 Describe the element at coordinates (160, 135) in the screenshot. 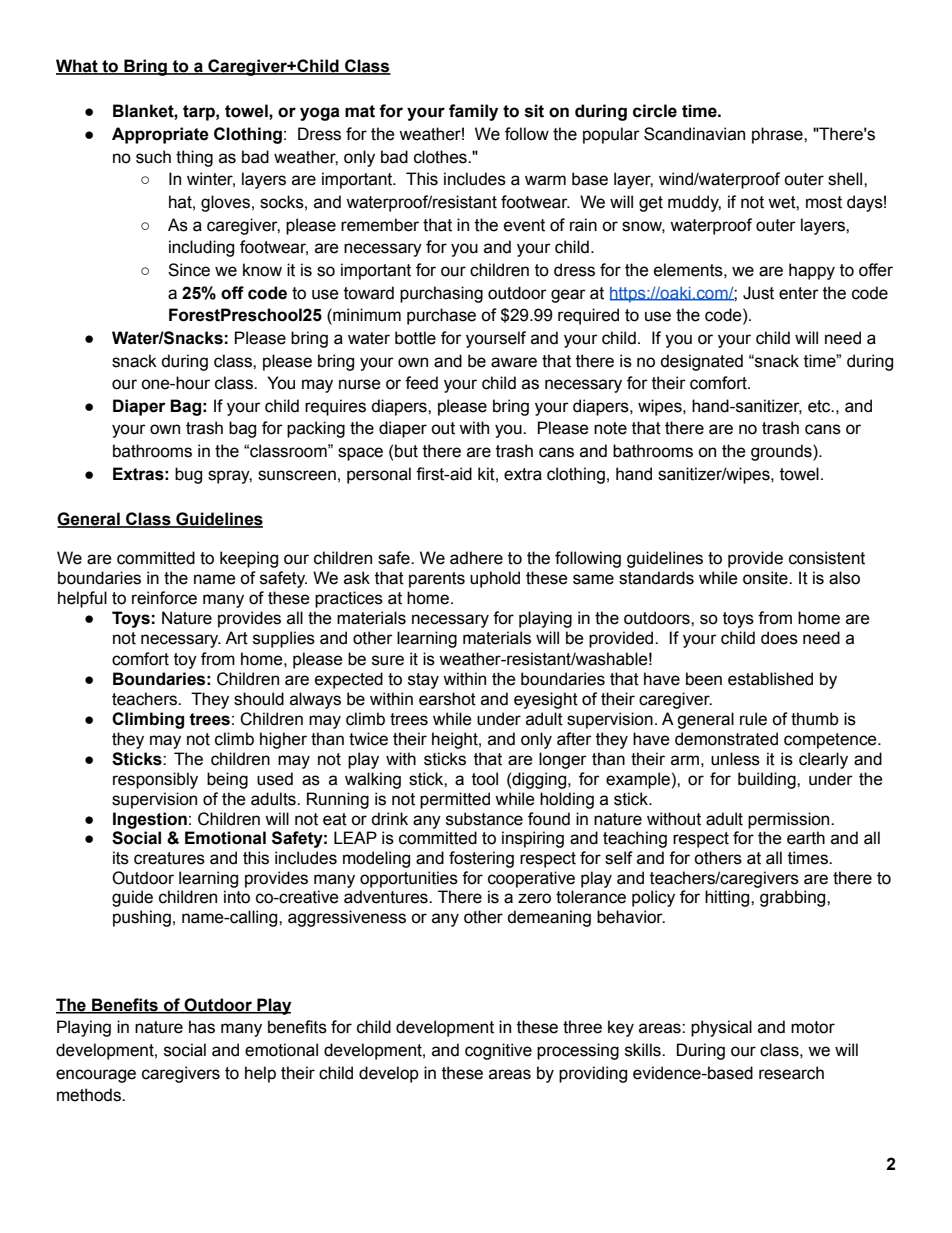

I see `Appropriate` at that location.
